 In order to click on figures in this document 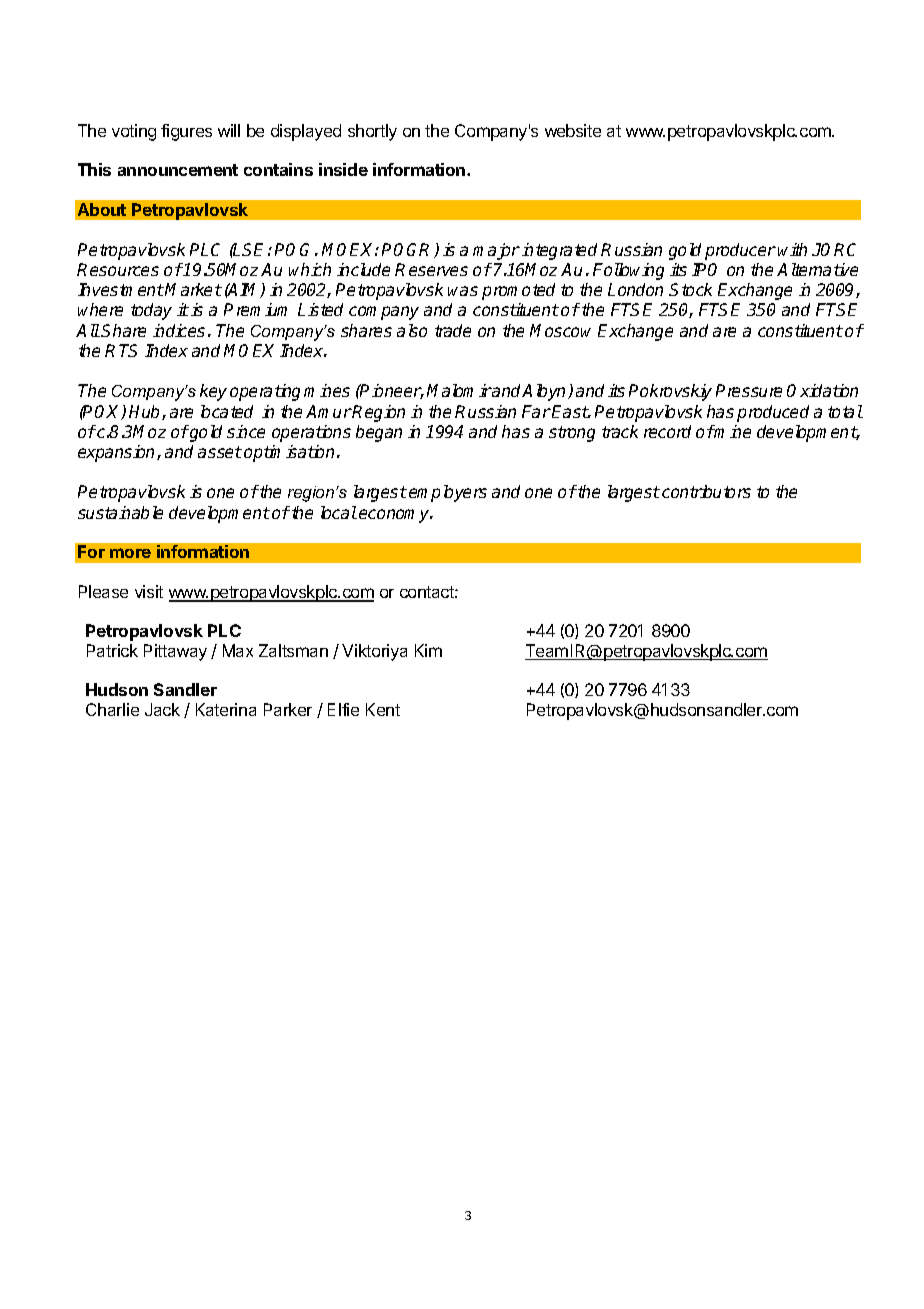, I will do `click(186, 132)`.
